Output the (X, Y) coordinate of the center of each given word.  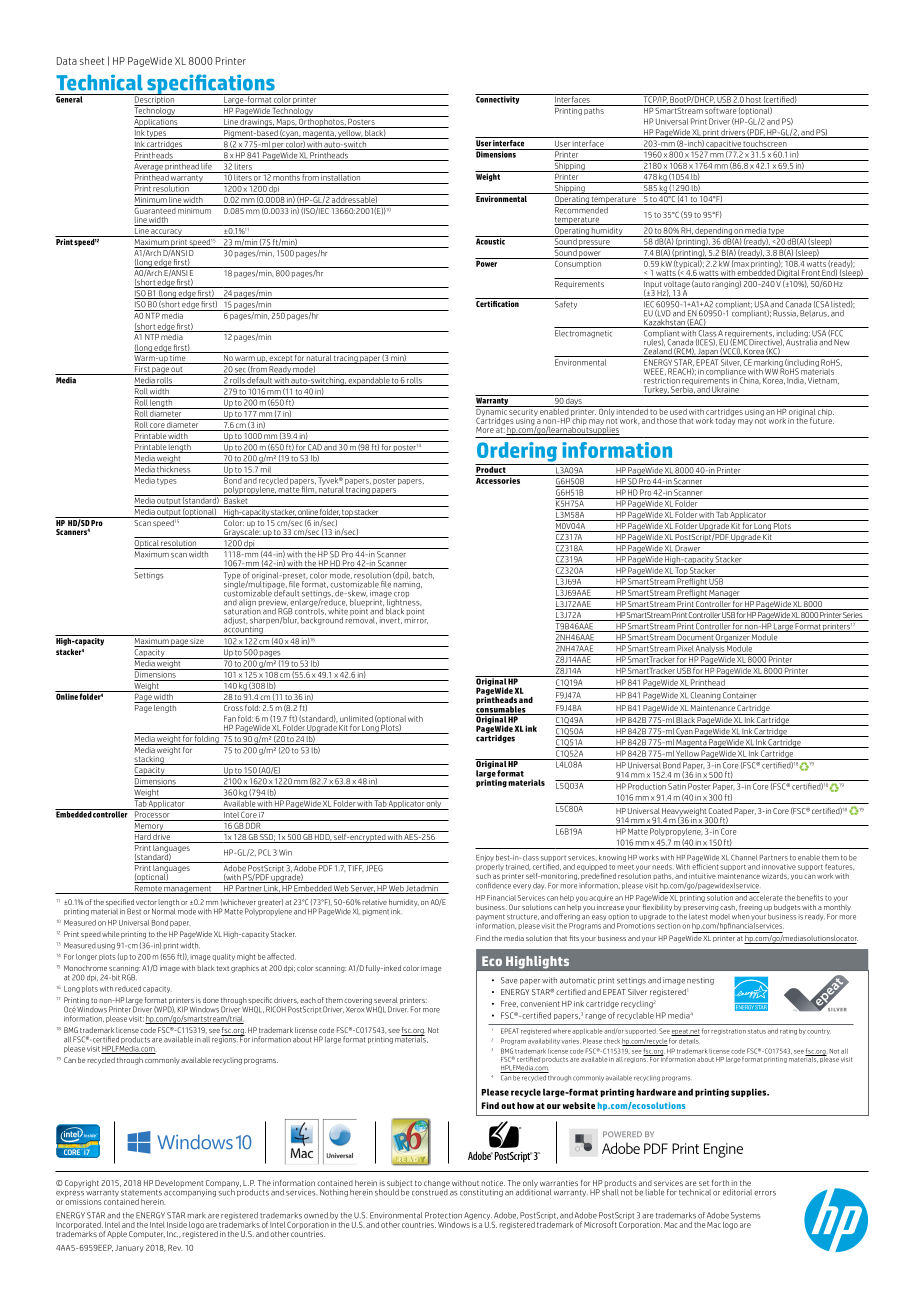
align (247, 603)
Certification (498, 302)
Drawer (688, 549)
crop (401, 596)
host (754, 98)
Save (509, 980)
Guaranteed (155, 209)
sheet (91, 61)
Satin (677, 786)
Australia (801, 341)
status (757, 1031)
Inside (177, 1225)
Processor (152, 813)
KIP (183, 1009)
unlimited (356, 719)
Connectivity (498, 99)
